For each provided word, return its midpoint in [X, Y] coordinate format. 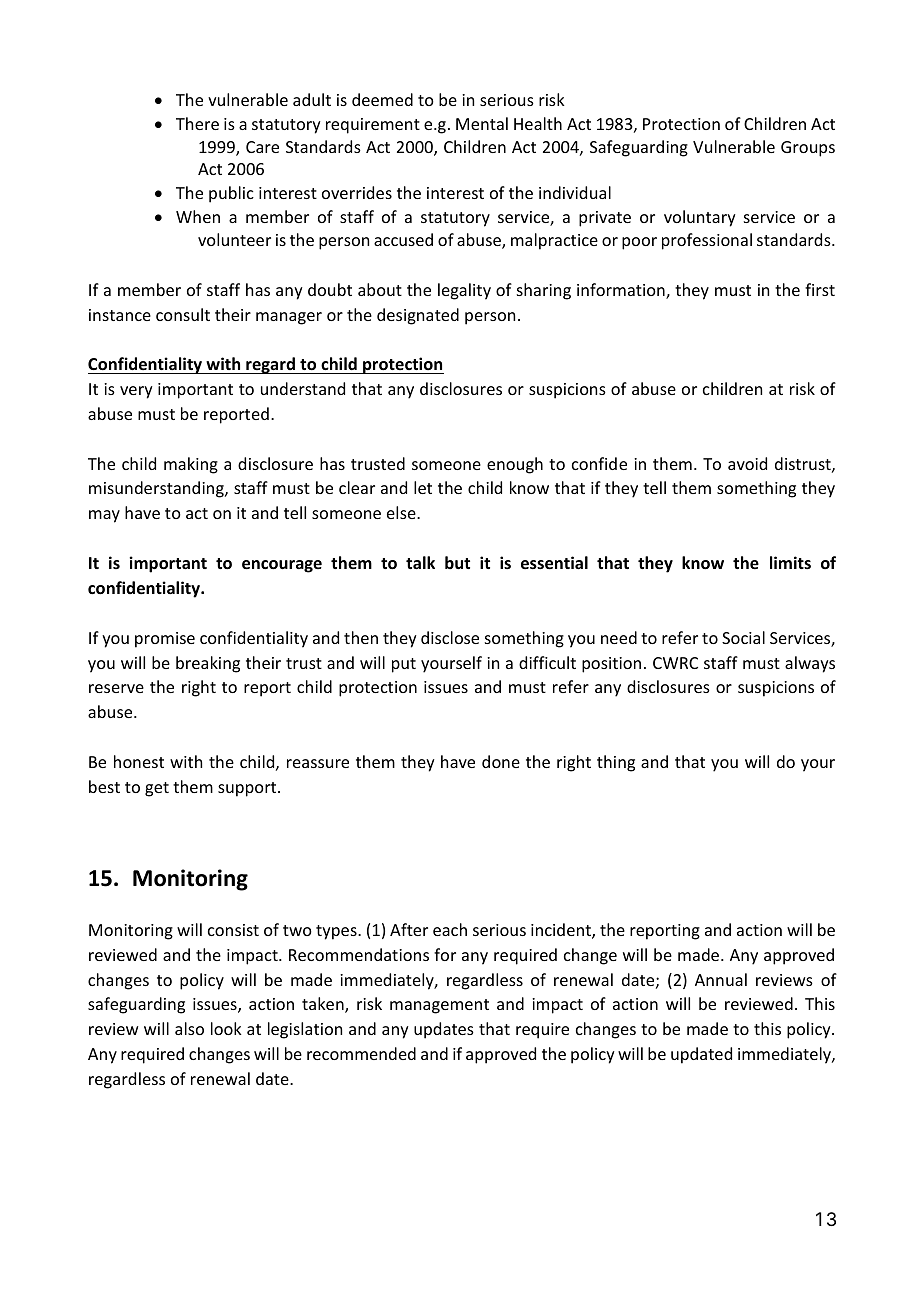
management [439, 1006]
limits [790, 562]
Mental [482, 123]
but [457, 562]
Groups [808, 149]
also [189, 1028]
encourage [282, 566]
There [197, 123]
